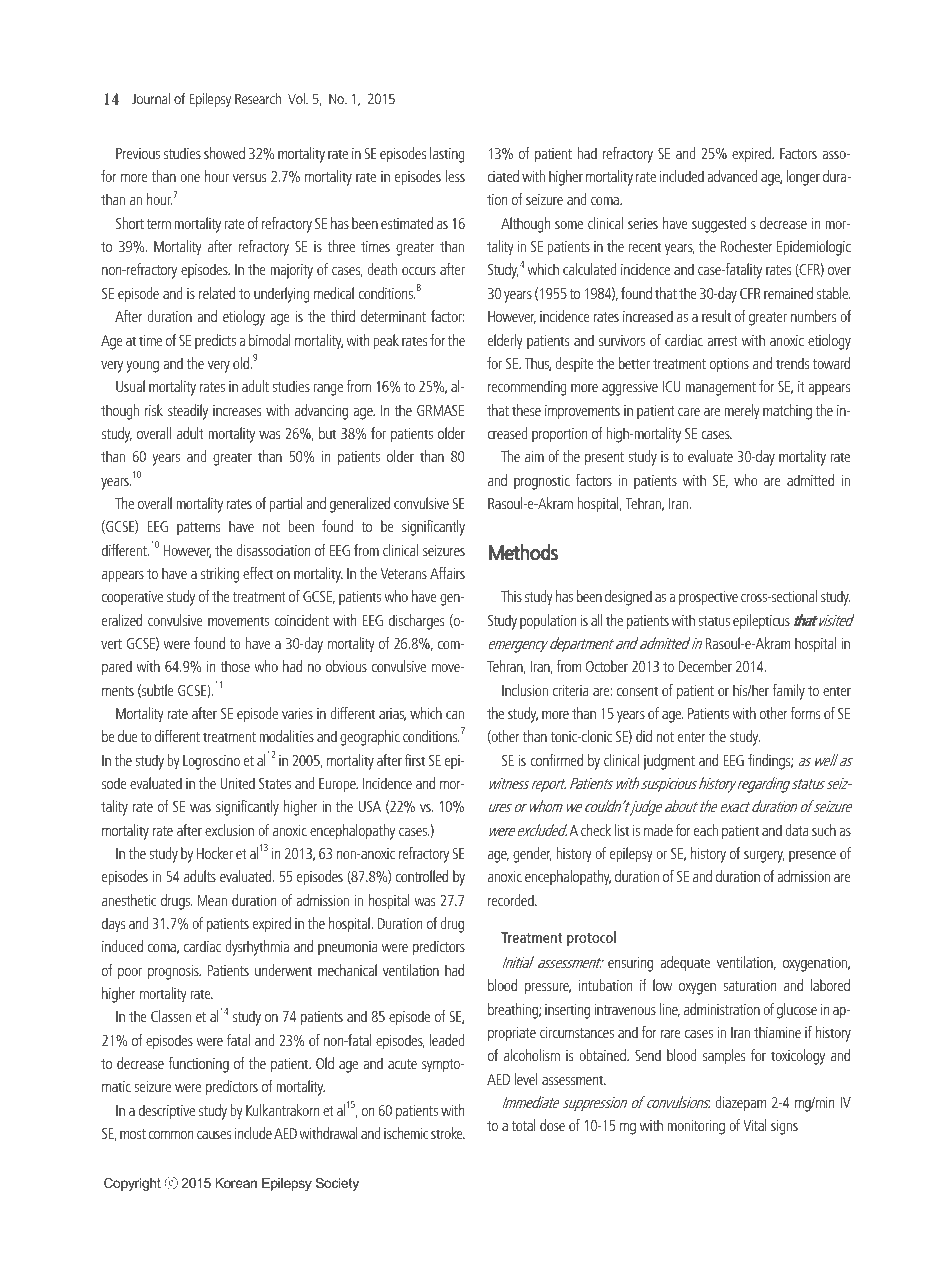 This screenshot has height=1262, width=952. What do you see at coordinates (447, 155) in the screenshot?
I see `lasting` at bounding box center [447, 155].
